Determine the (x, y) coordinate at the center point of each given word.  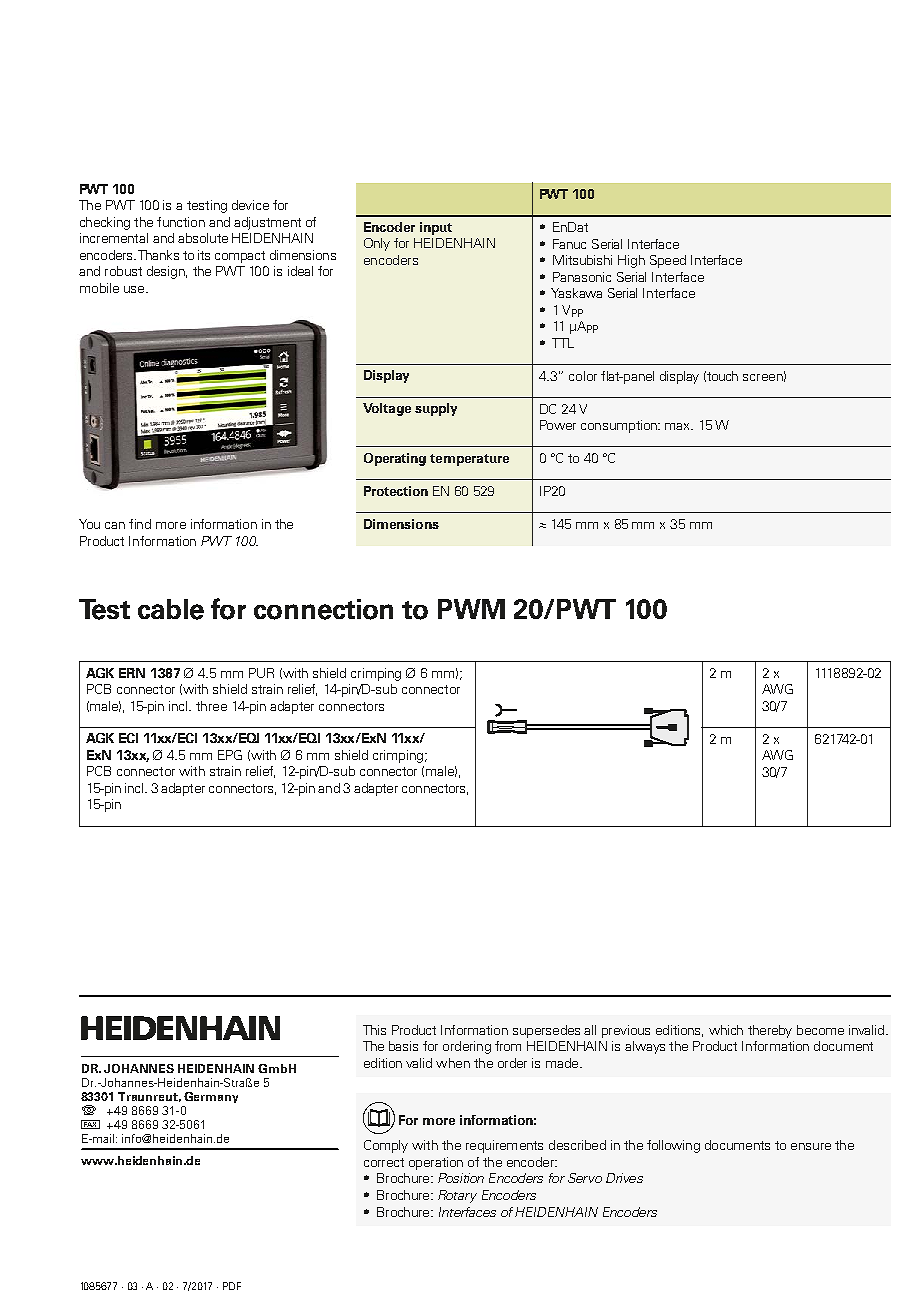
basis (403, 1046)
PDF (232, 1286)
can (115, 525)
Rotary (457, 1196)
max (679, 426)
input (436, 228)
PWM (471, 609)
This (374, 1030)
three (211, 706)
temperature (469, 460)
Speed (668, 261)
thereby (770, 1031)
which (726, 1030)
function (181, 222)
